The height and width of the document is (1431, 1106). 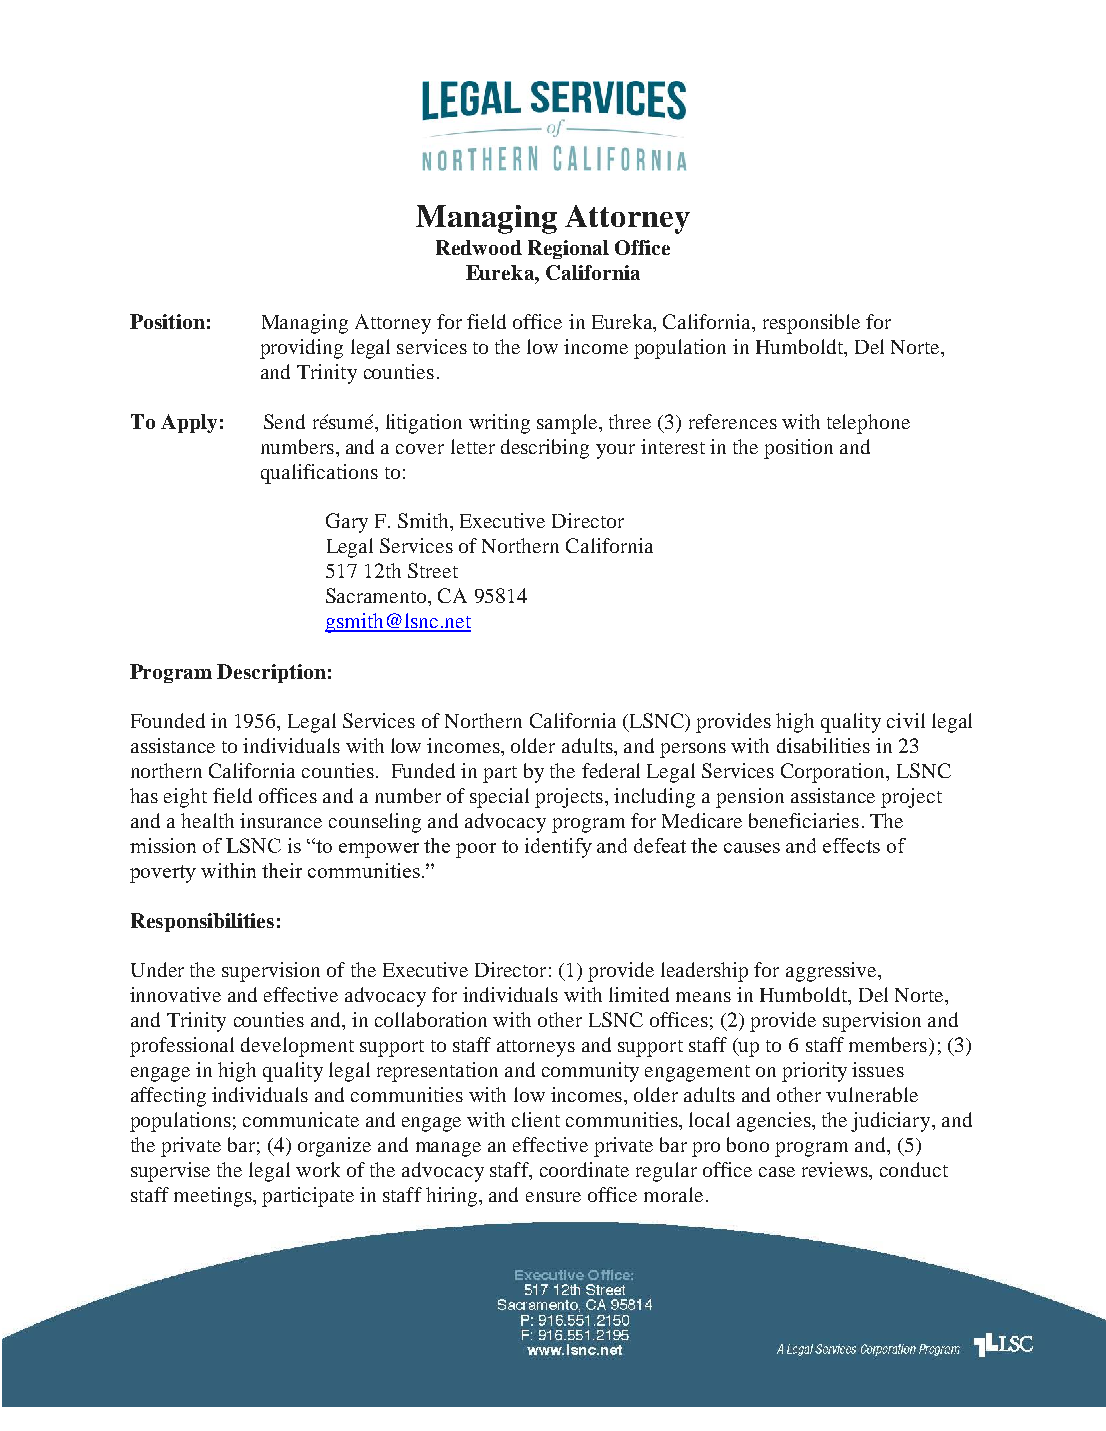 I want to click on providing, so click(x=301, y=349).
